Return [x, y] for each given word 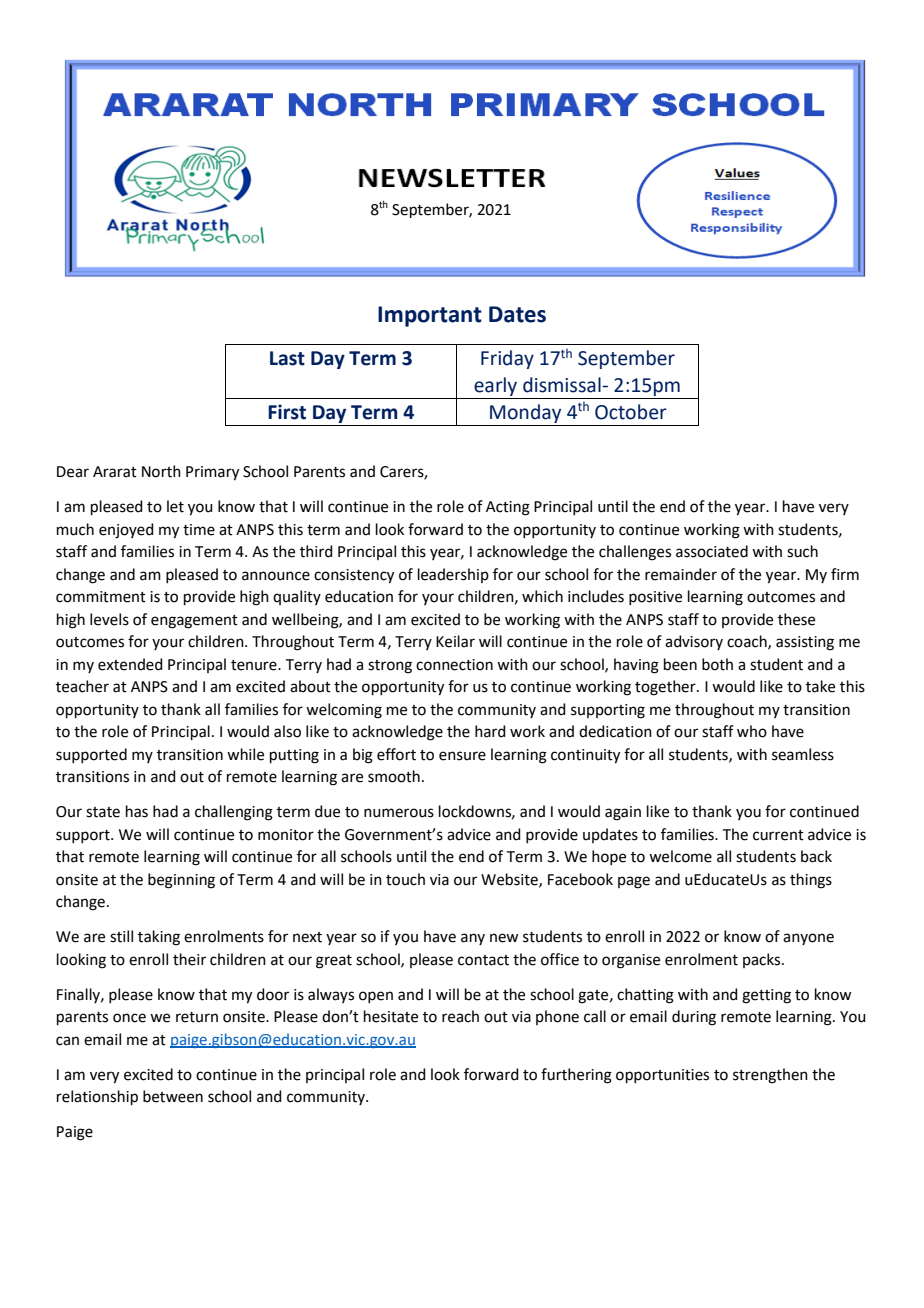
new [504, 938]
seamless [803, 754]
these [796, 619]
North [161, 471]
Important [430, 316]
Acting [508, 508]
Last [287, 358]
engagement [194, 622]
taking [159, 938]
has [137, 811]
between [173, 1096]
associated [712, 551]
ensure [462, 756]
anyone [808, 939]
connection [454, 665]
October [631, 412]
